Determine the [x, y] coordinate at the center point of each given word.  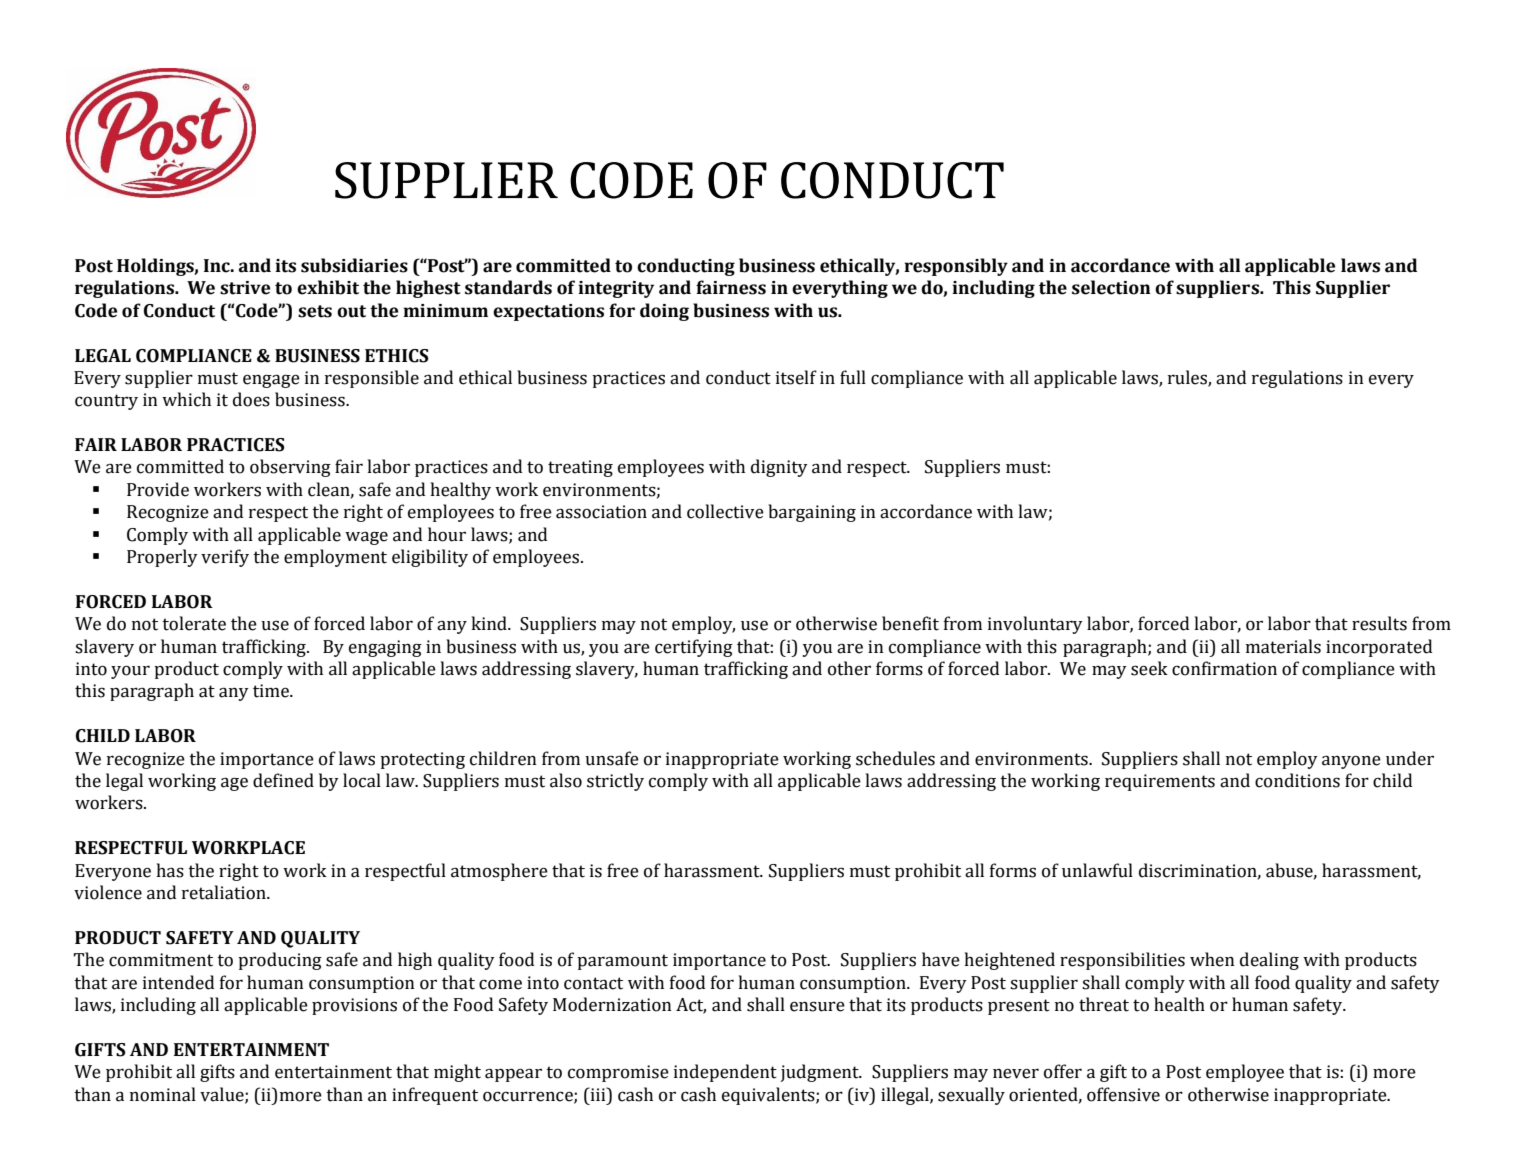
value [223, 1095]
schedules [895, 758]
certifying [694, 648]
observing [290, 468]
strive [245, 288]
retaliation [225, 892]
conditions [1297, 780]
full [853, 377]
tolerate [194, 623]
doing [664, 312]
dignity [779, 468]
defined [283, 780]
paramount [622, 962]
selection [1111, 287]
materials [1283, 646]
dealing [1269, 961]
